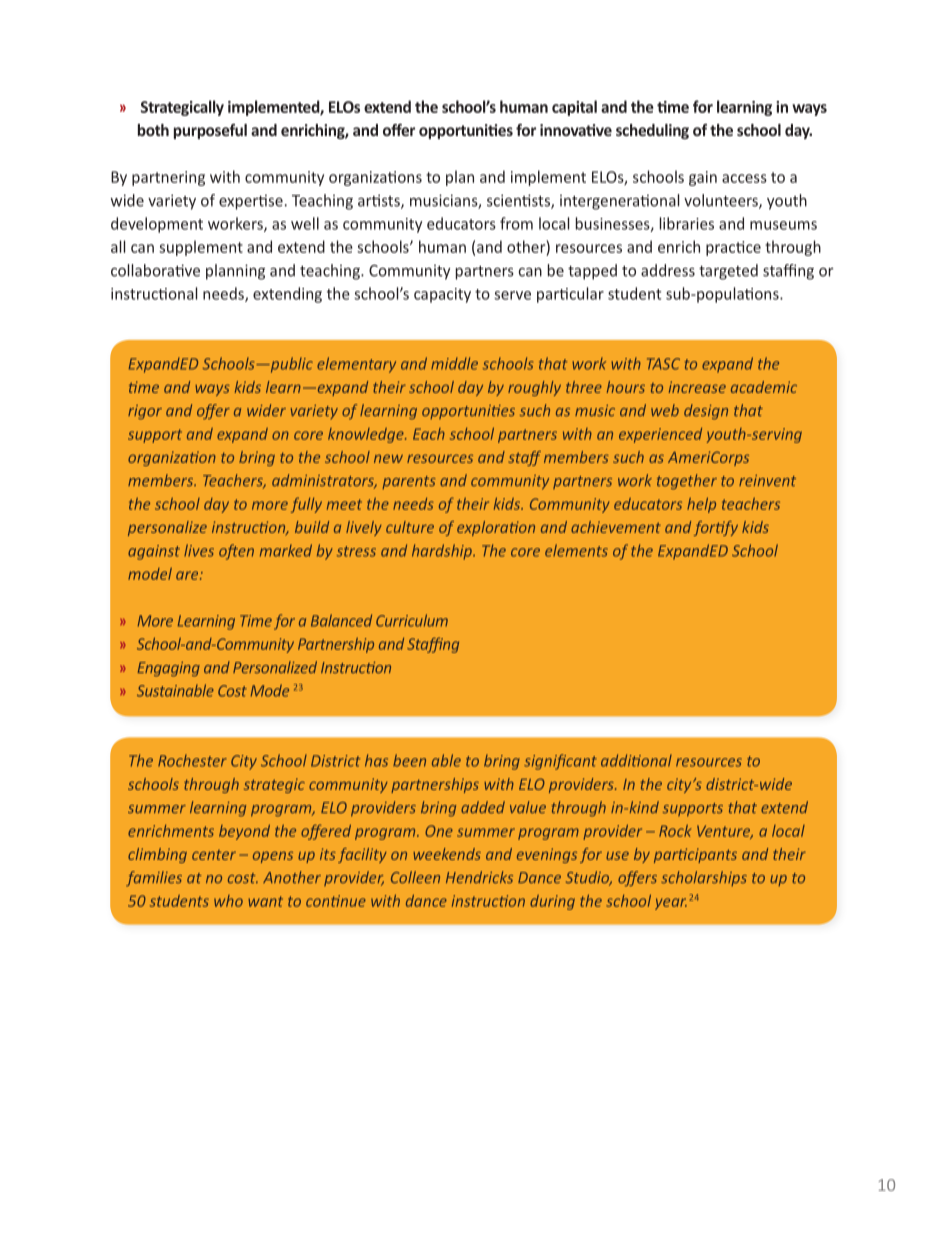 This screenshot has width=952, height=1233. What do you see at coordinates (479, 877) in the screenshot?
I see `Hendricks` at bounding box center [479, 877].
